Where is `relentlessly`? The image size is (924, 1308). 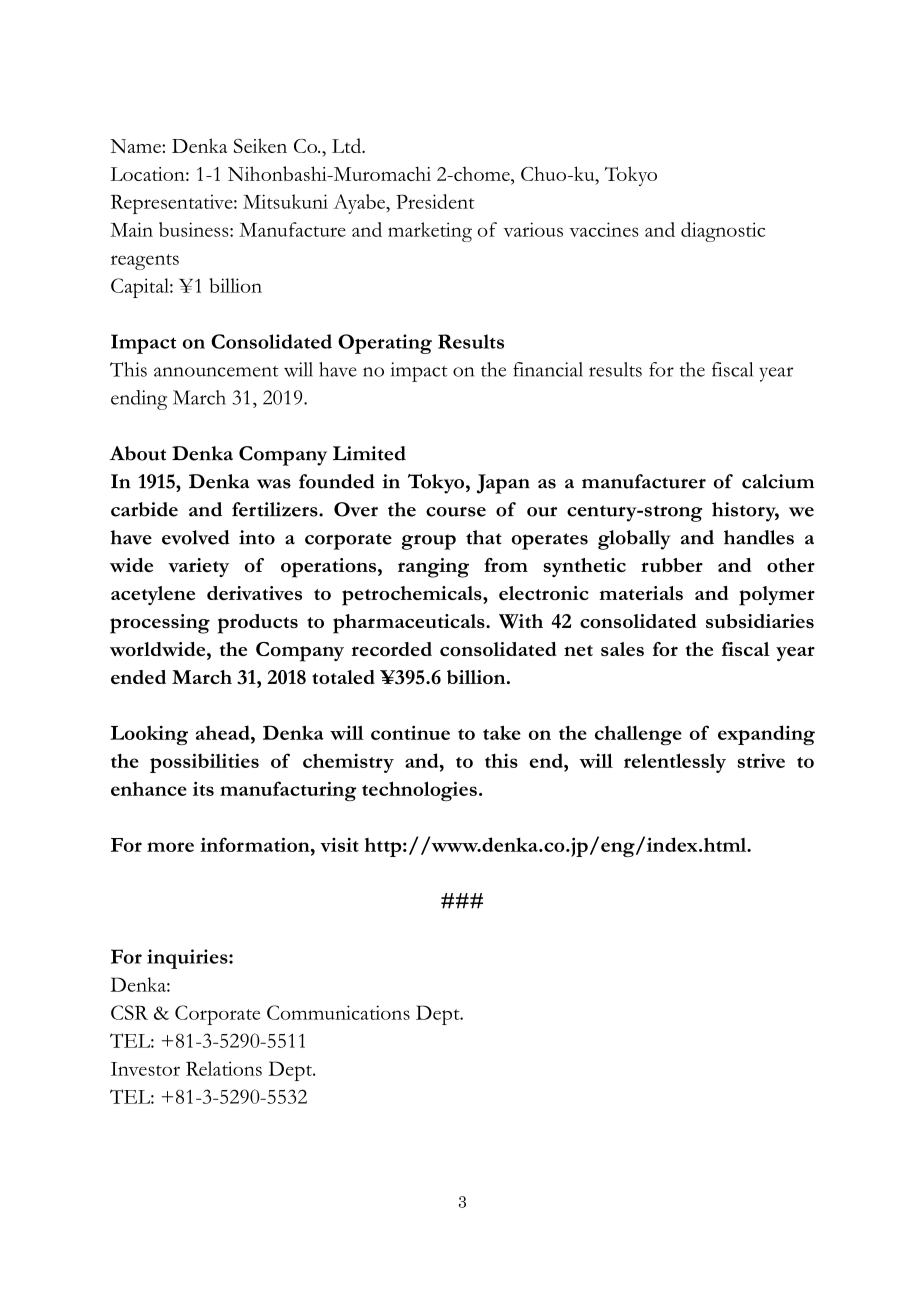 relentlessly is located at coordinates (675, 763).
